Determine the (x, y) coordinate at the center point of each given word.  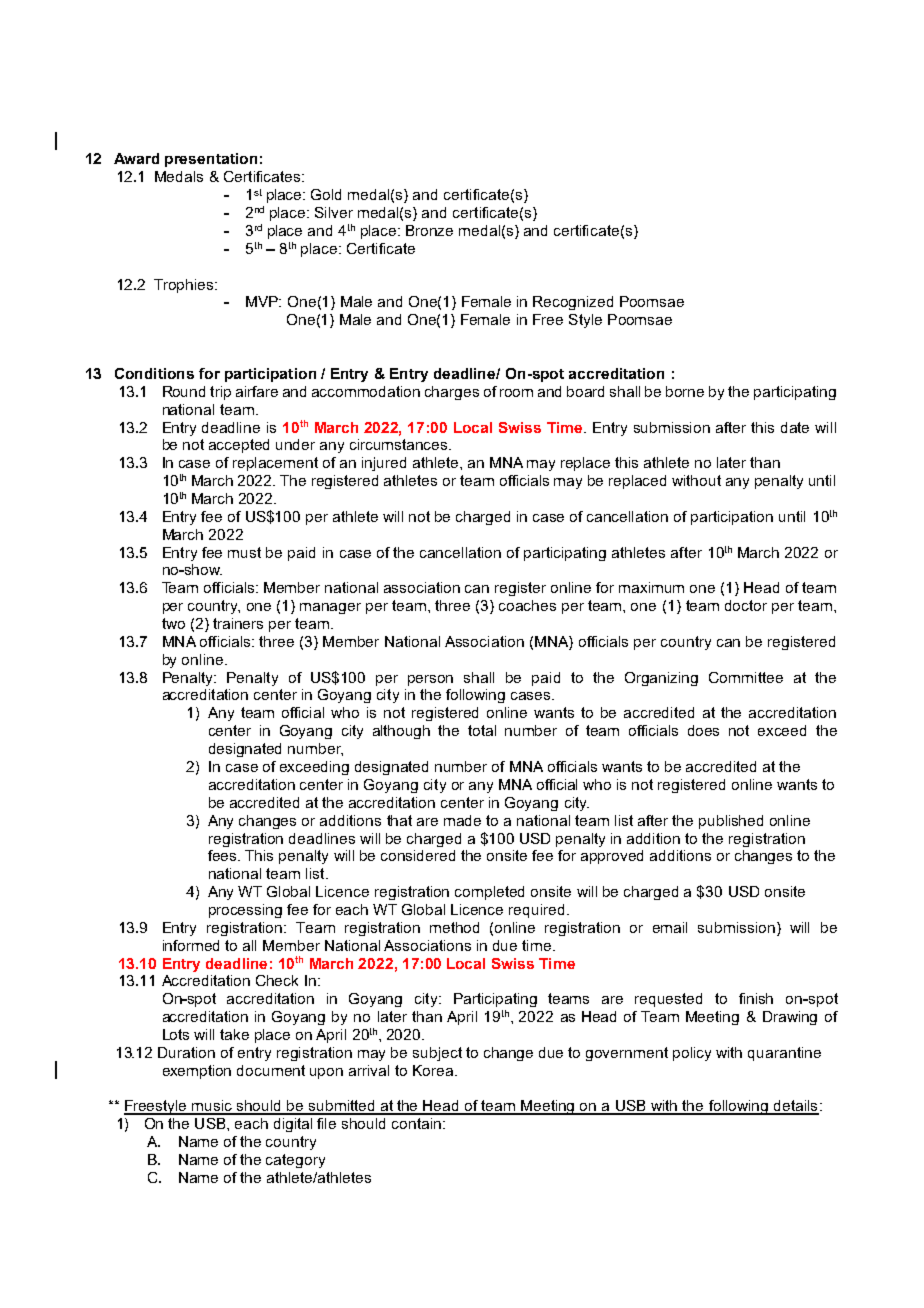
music (213, 1107)
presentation (211, 160)
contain (416, 1123)
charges (452, 393)
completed (489, 893)
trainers (238, 623)
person (430, 680)
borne (685, 391)
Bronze (429, 230)
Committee (746, 677)
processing (245, 911)
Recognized (573, 303)
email (670, 927)
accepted (239, 446)
